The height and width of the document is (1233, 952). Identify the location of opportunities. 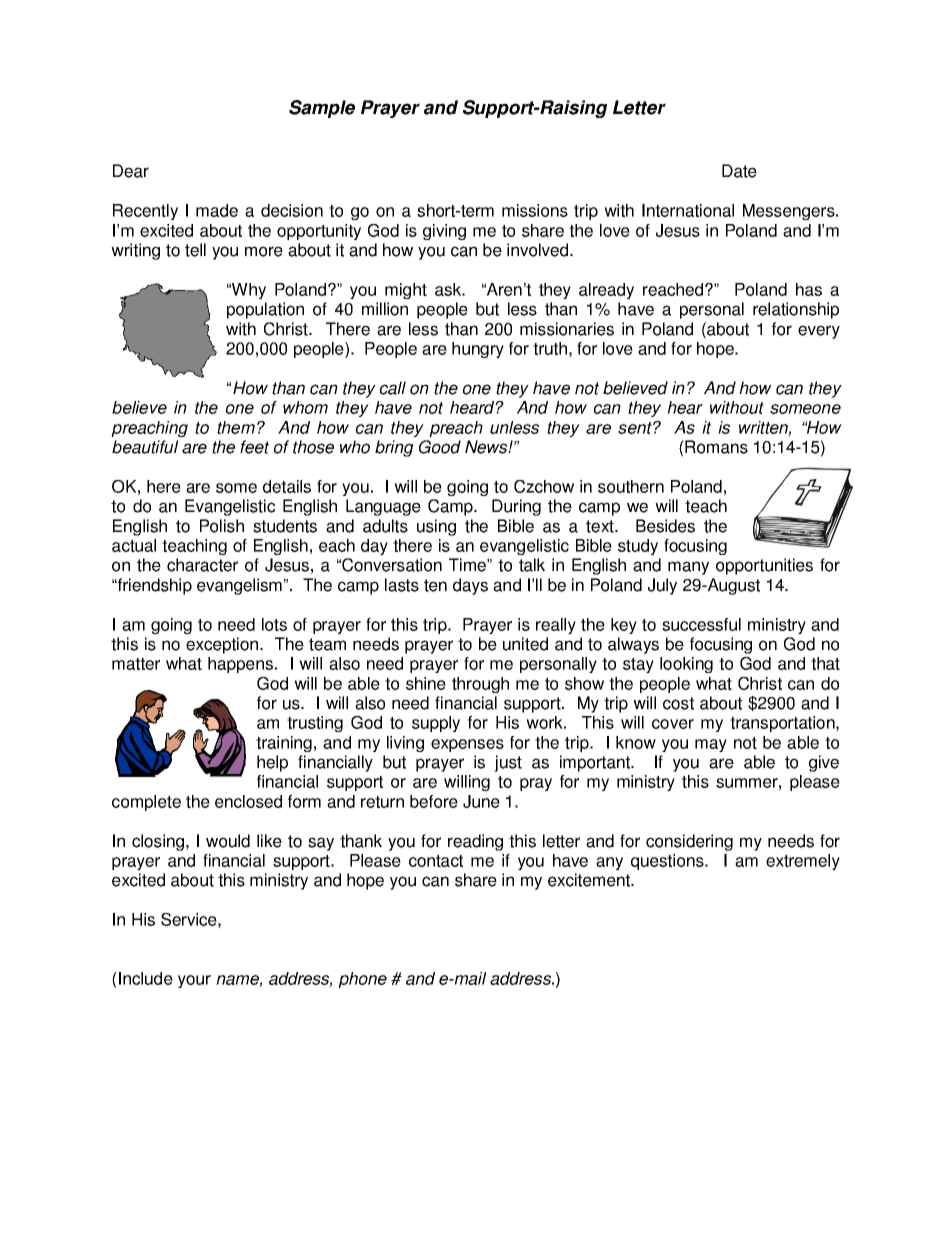
(764, 566).
